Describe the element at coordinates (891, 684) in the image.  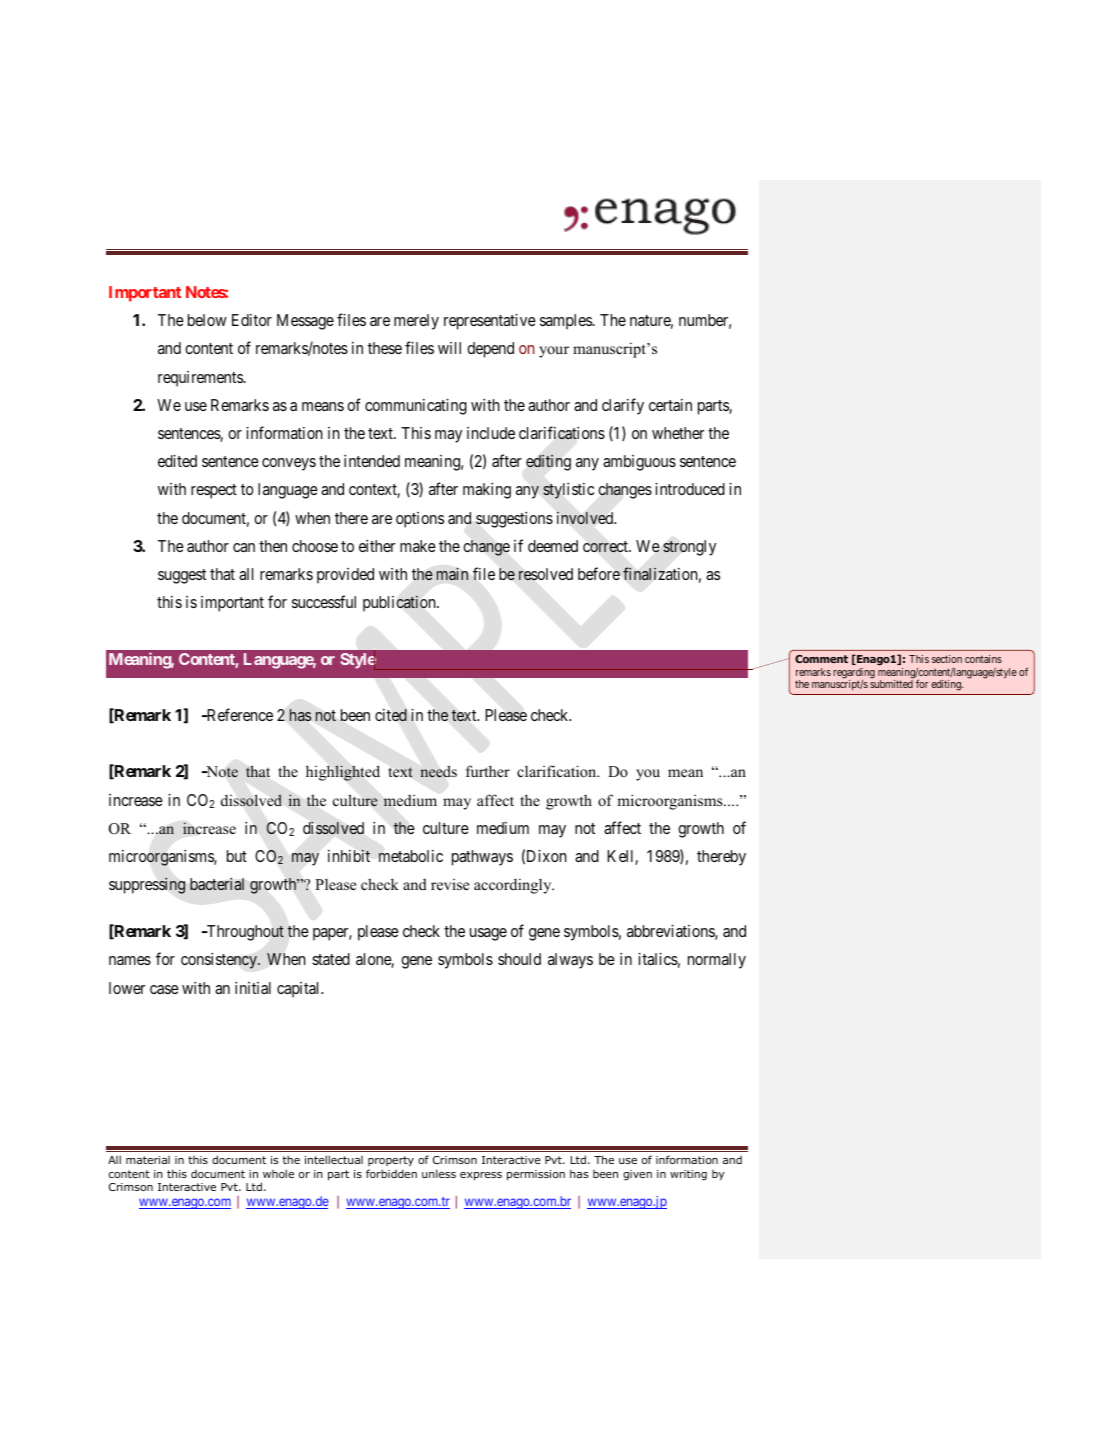
I see `submitted` at that location.
